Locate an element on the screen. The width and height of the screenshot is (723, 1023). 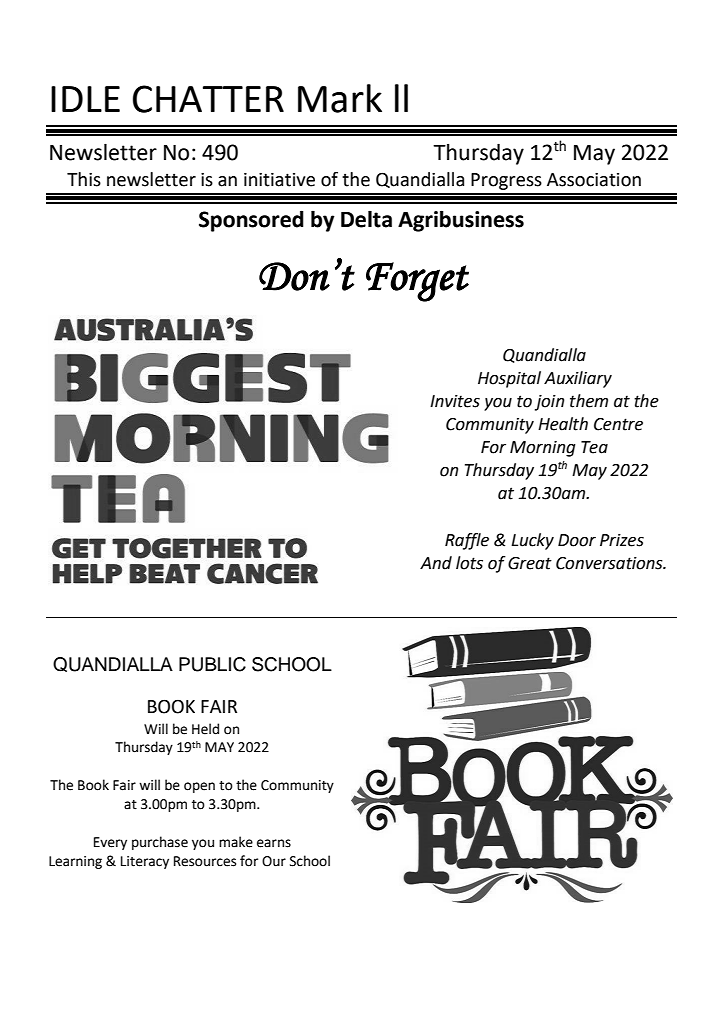
PUBLIC is located at coordinates (212, 664).
